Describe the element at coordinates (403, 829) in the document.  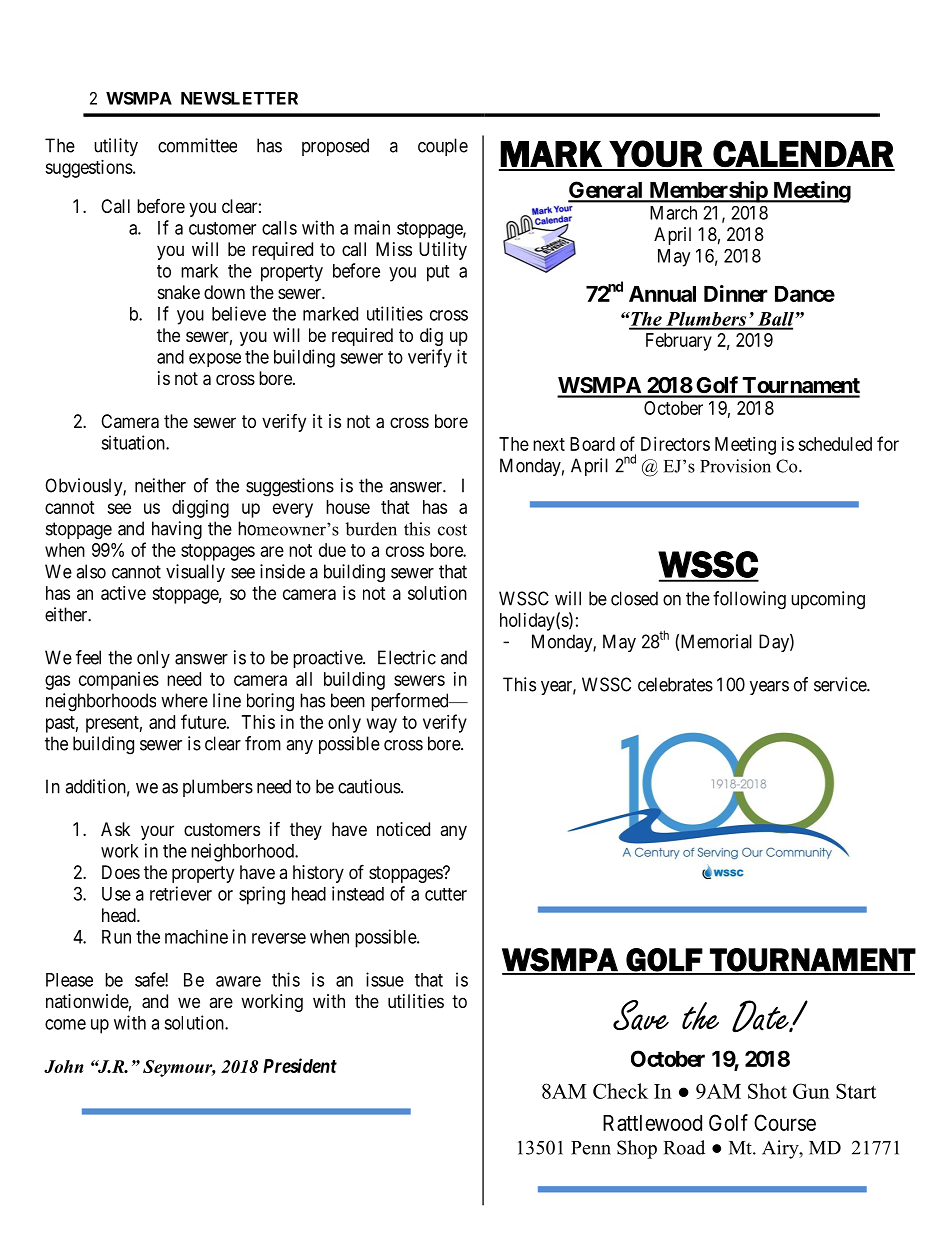
I see `noticed` at that location.
